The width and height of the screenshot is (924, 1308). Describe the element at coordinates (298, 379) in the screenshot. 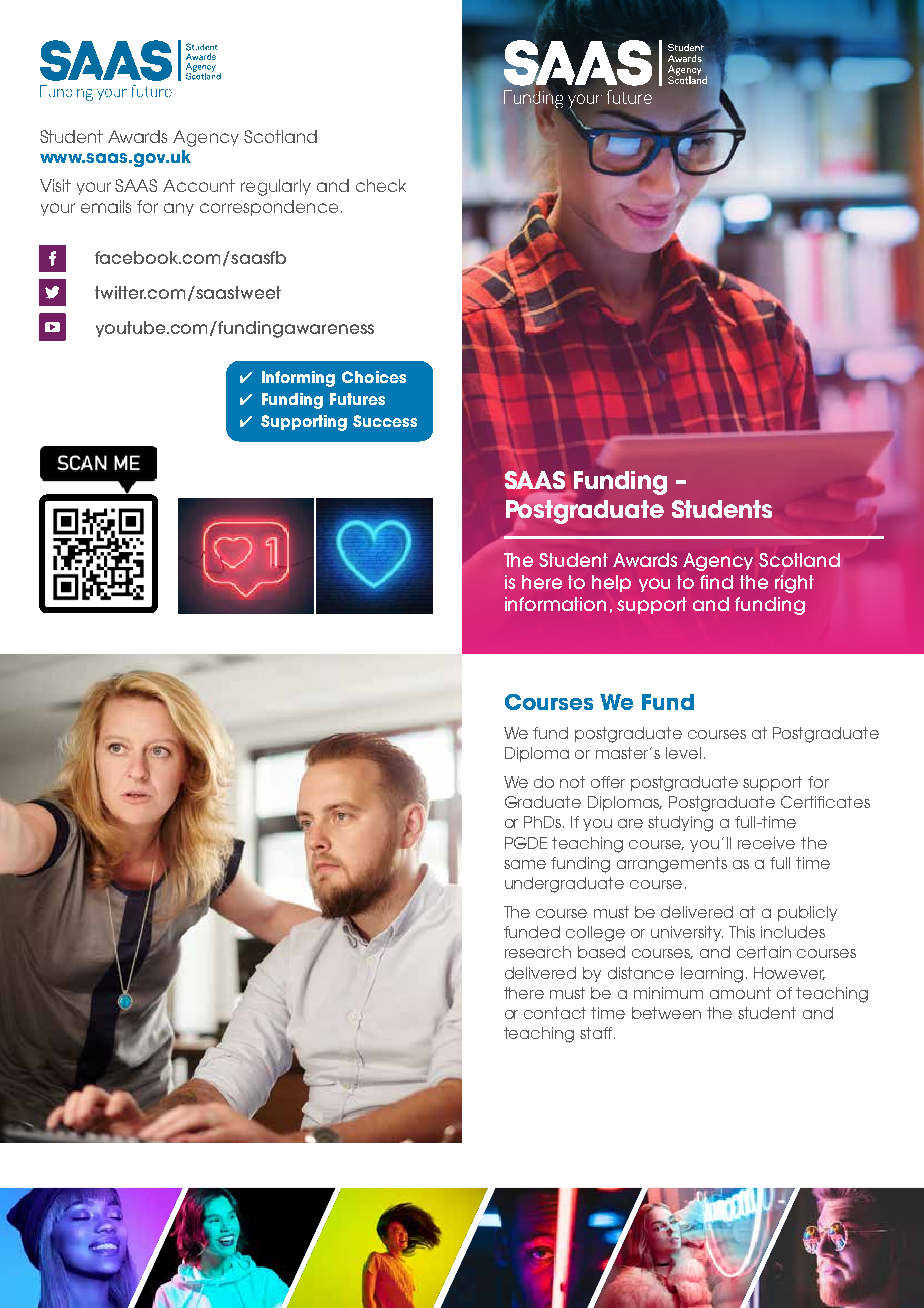

I see `Informing` at that location.
